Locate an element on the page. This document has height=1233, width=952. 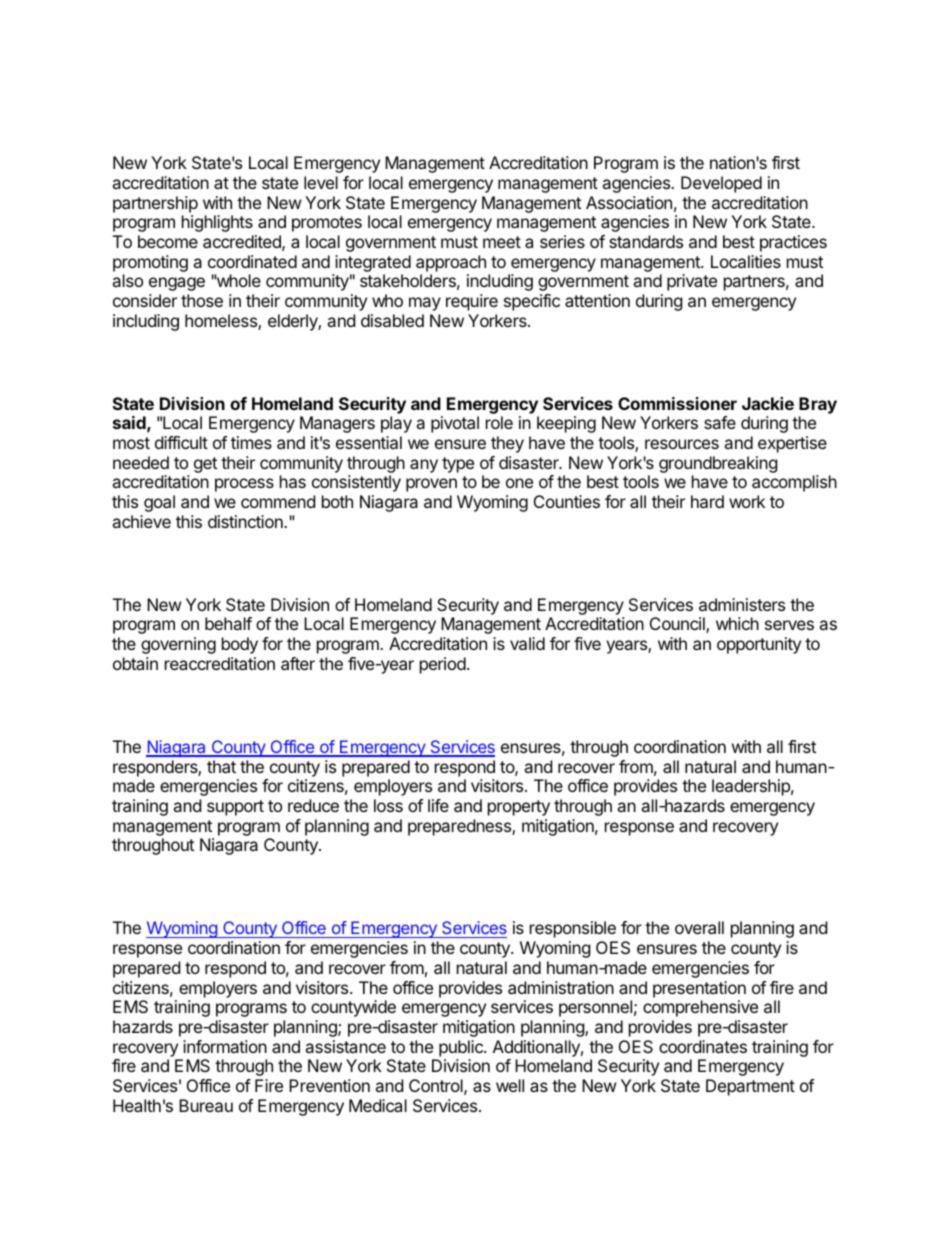
Bureau is located at coordinates (206, 1105).
